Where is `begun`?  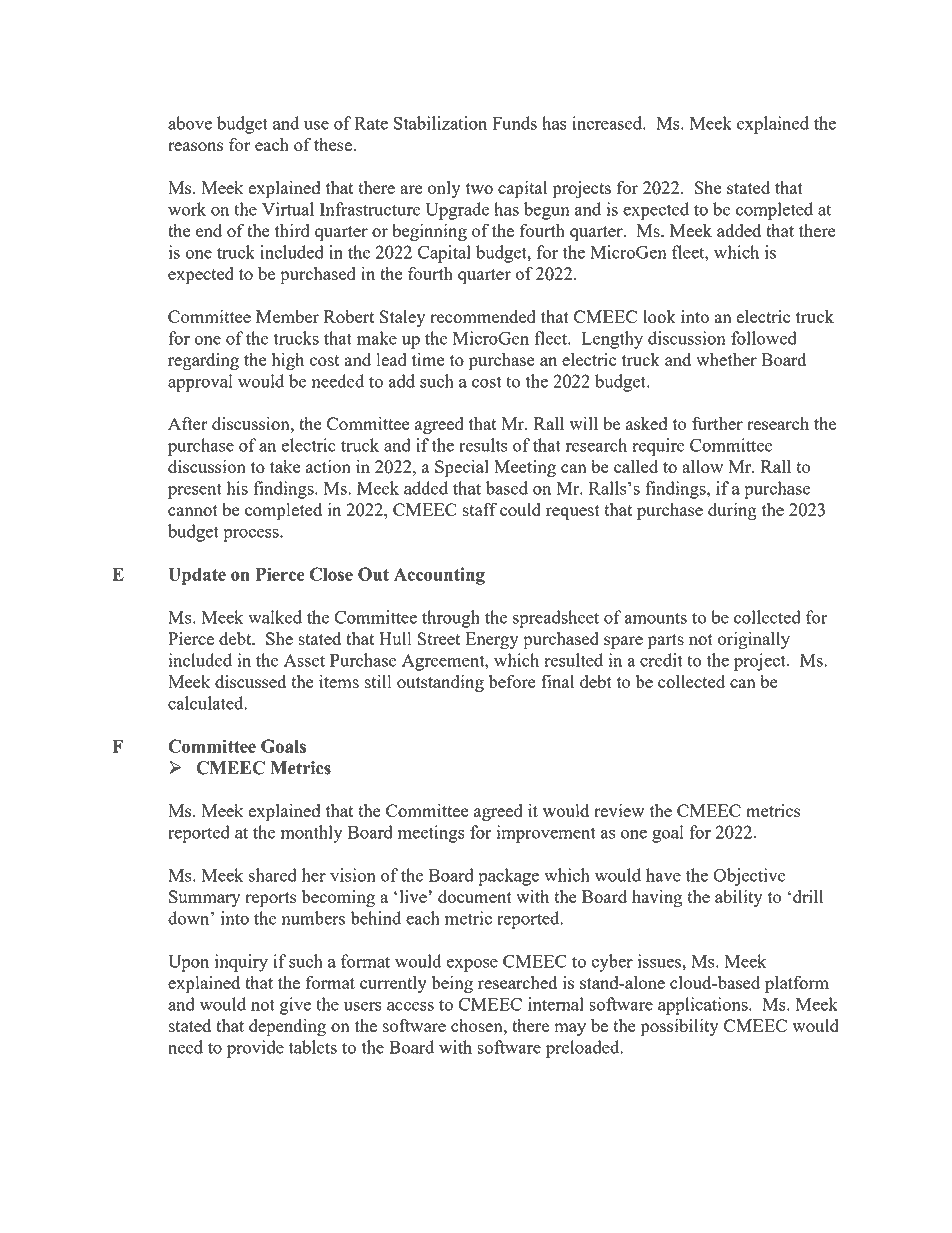 begun is located at coordinates (547, 211).
